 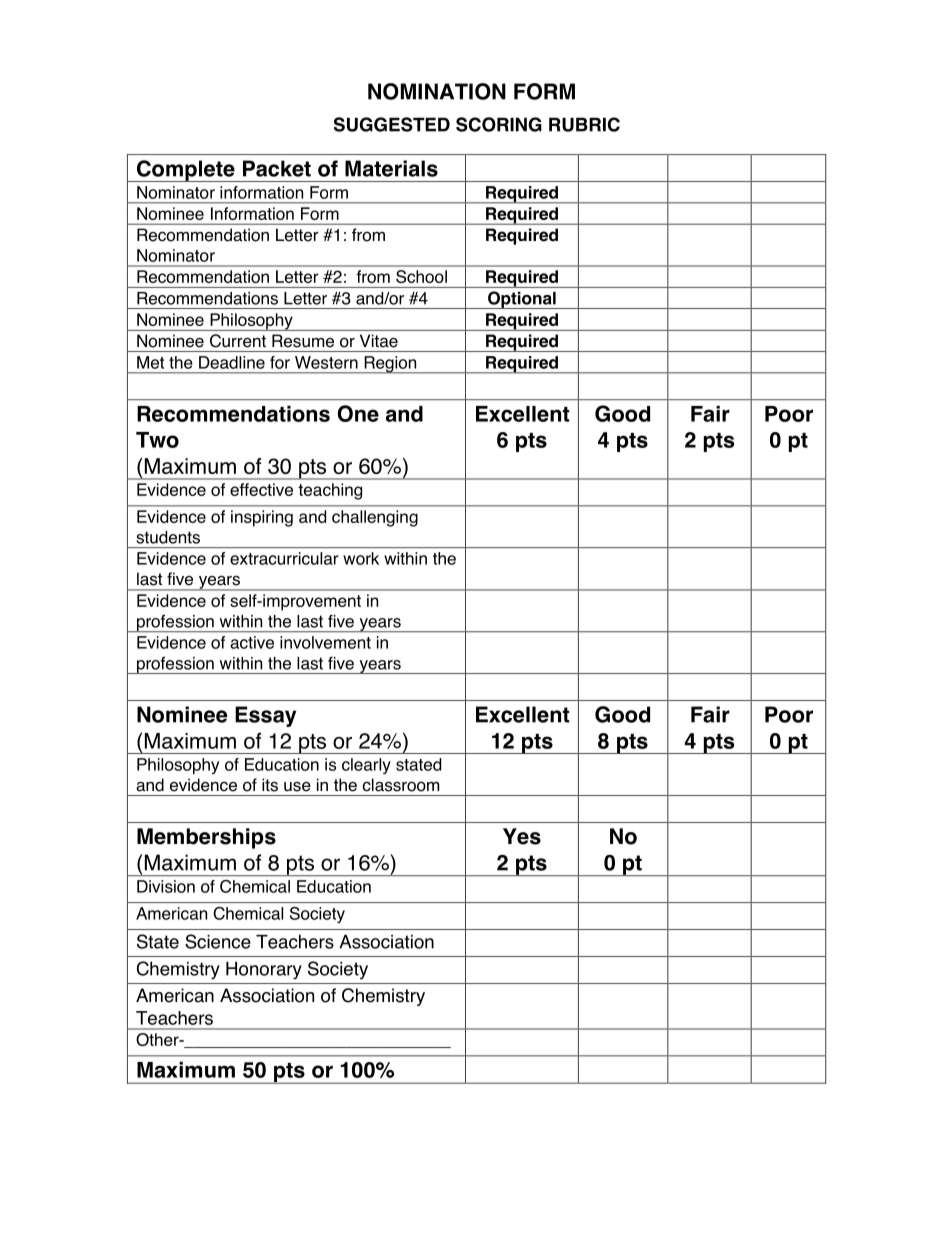 What do you see at coordinates (218, 941) in the image?
I see `Science` at bounding box center [218, 941].
